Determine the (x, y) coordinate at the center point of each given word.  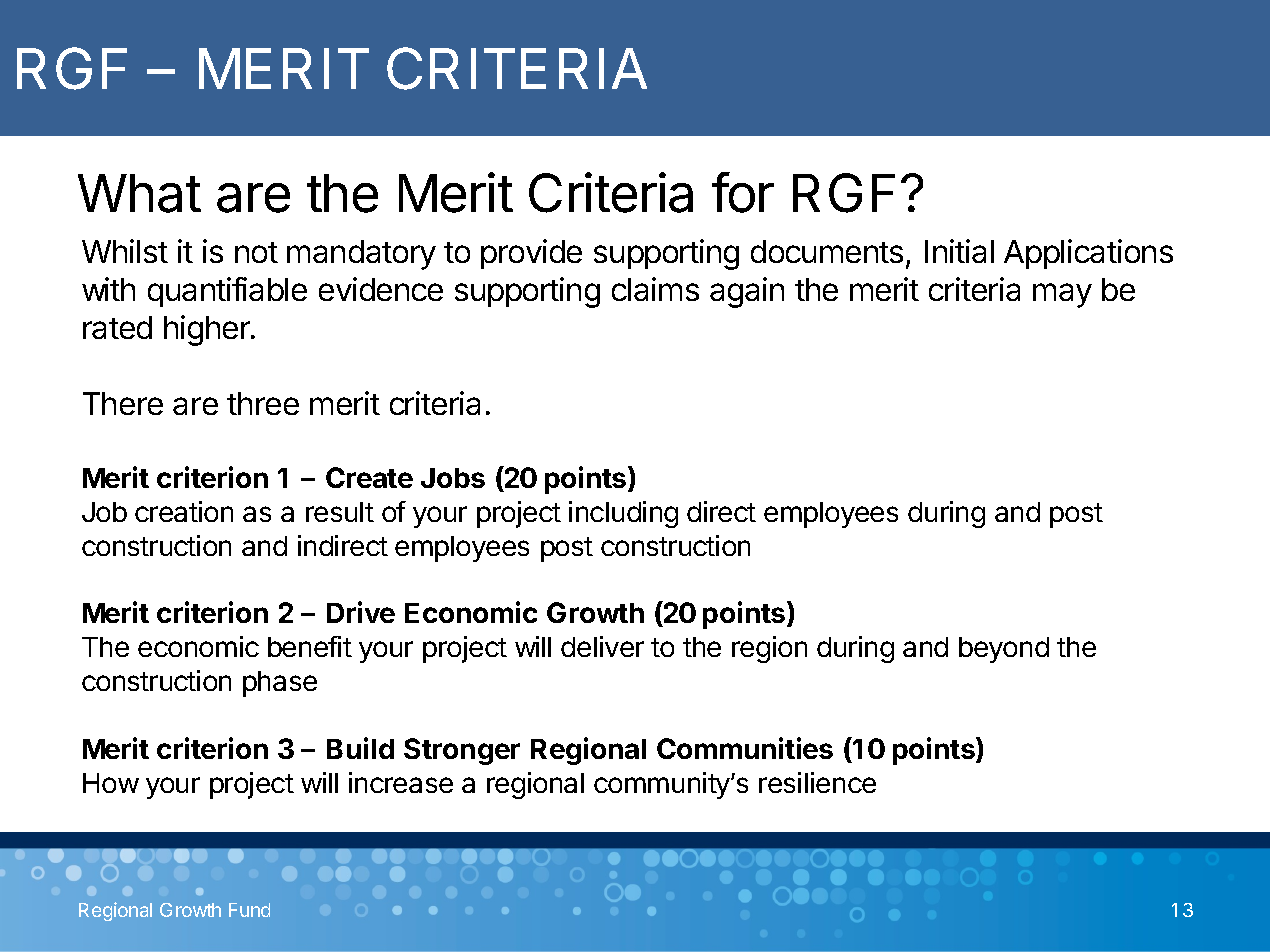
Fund (249, 910)
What (139, 193)
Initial (959, 251)
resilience (817, 782)
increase (401, 782)
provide (531, 254)
